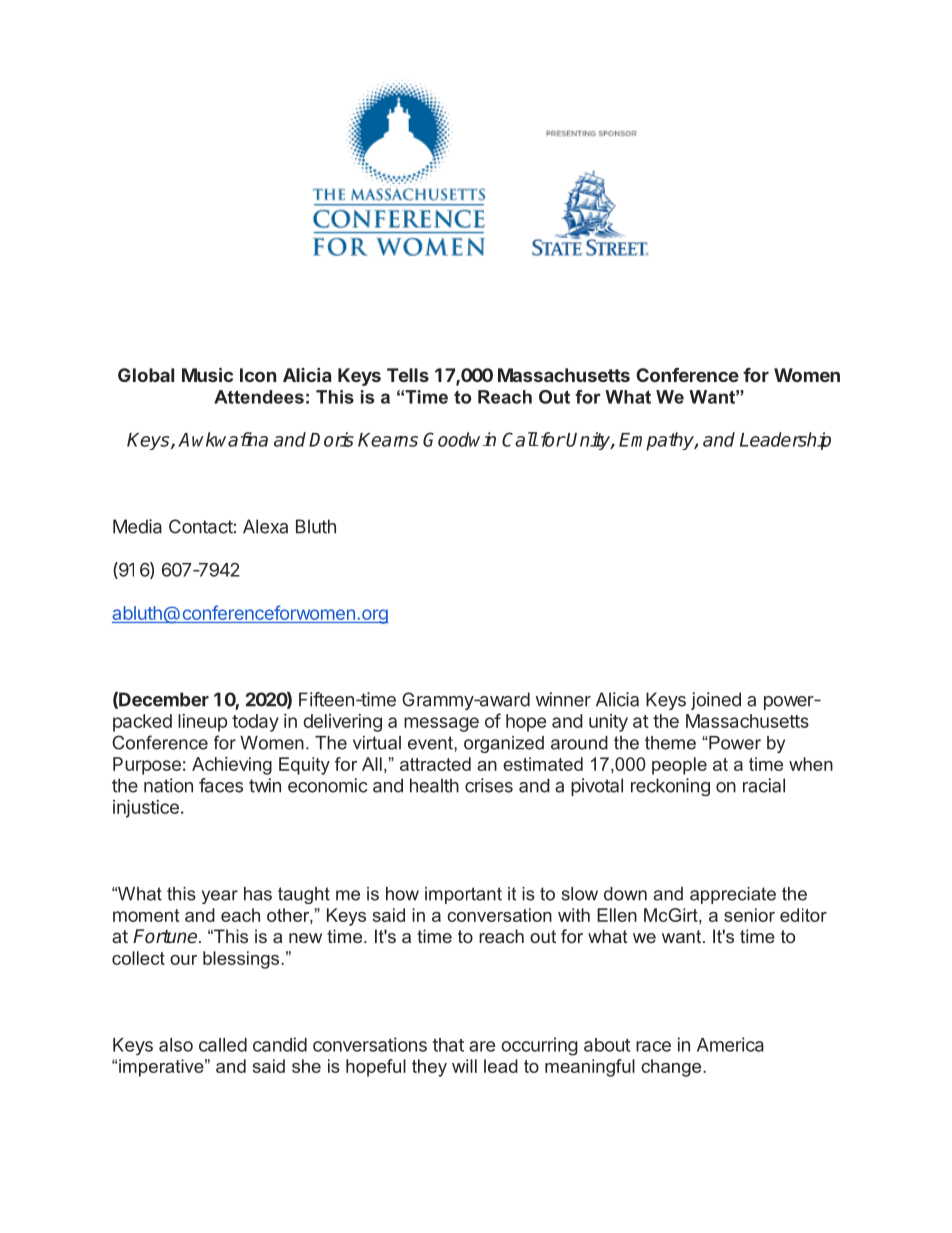  I want to click on year, so click(220, 897).
